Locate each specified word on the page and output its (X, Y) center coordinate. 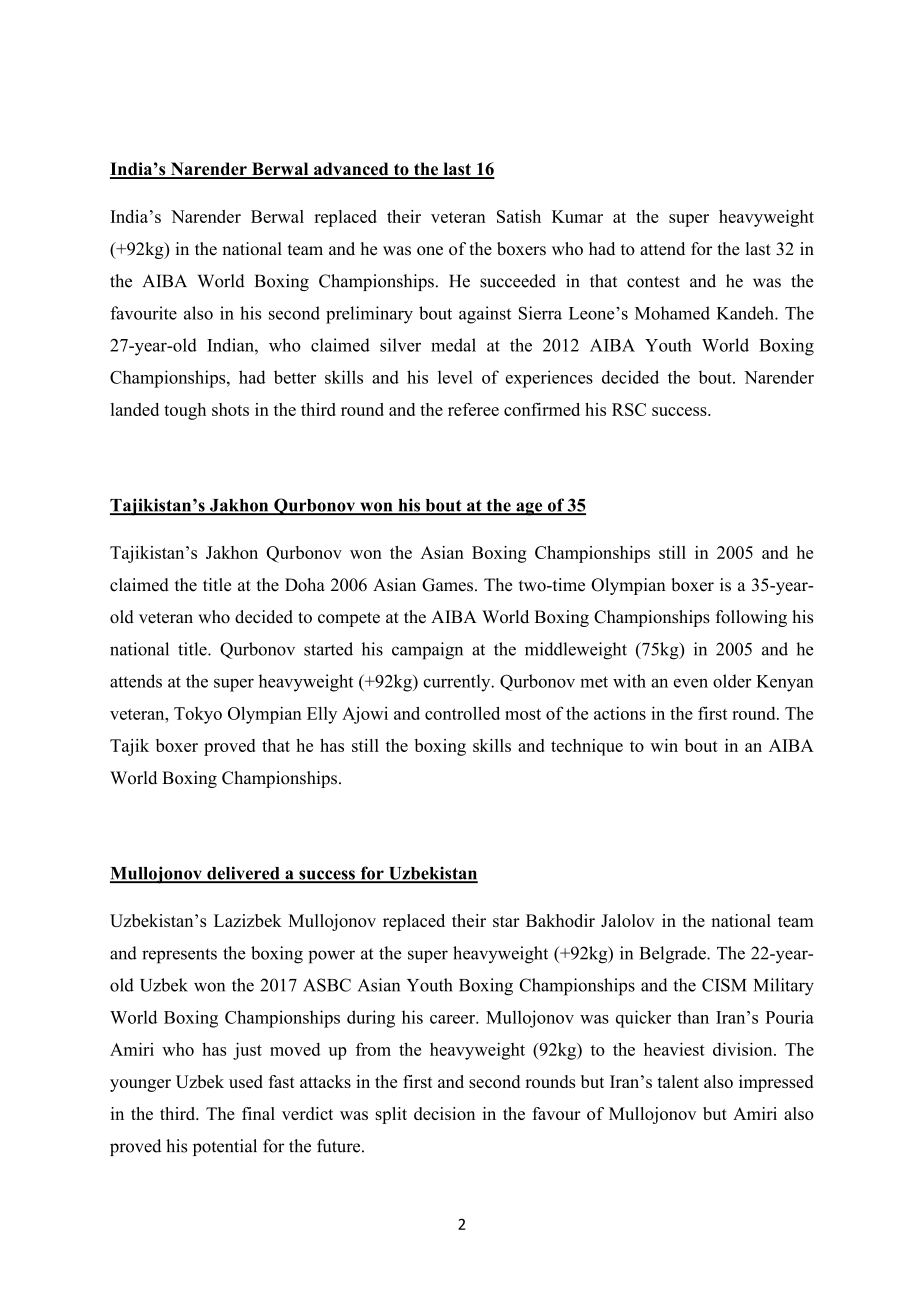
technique (587, 747)
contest (653, 282)
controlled (462, 713)
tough (185, 411)
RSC (629, 409)
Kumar (577, 216)
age (529, 509)
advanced (351, 170)
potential (225, 1147)
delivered (243, 874)
